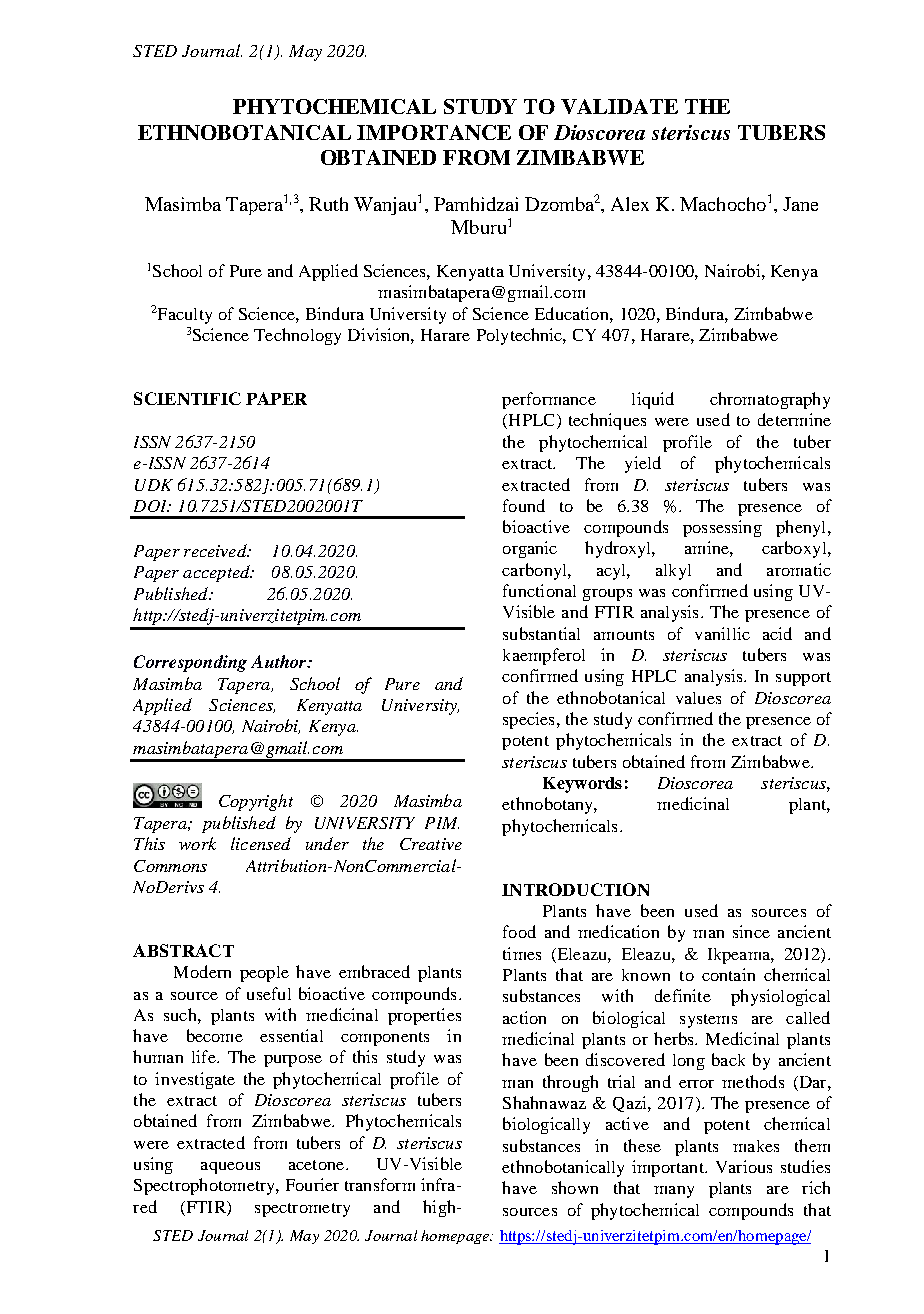  What do you see at coordinates (770, 400) in the screenshot?
I see `chromatography` at bounding box center [770, 400].
